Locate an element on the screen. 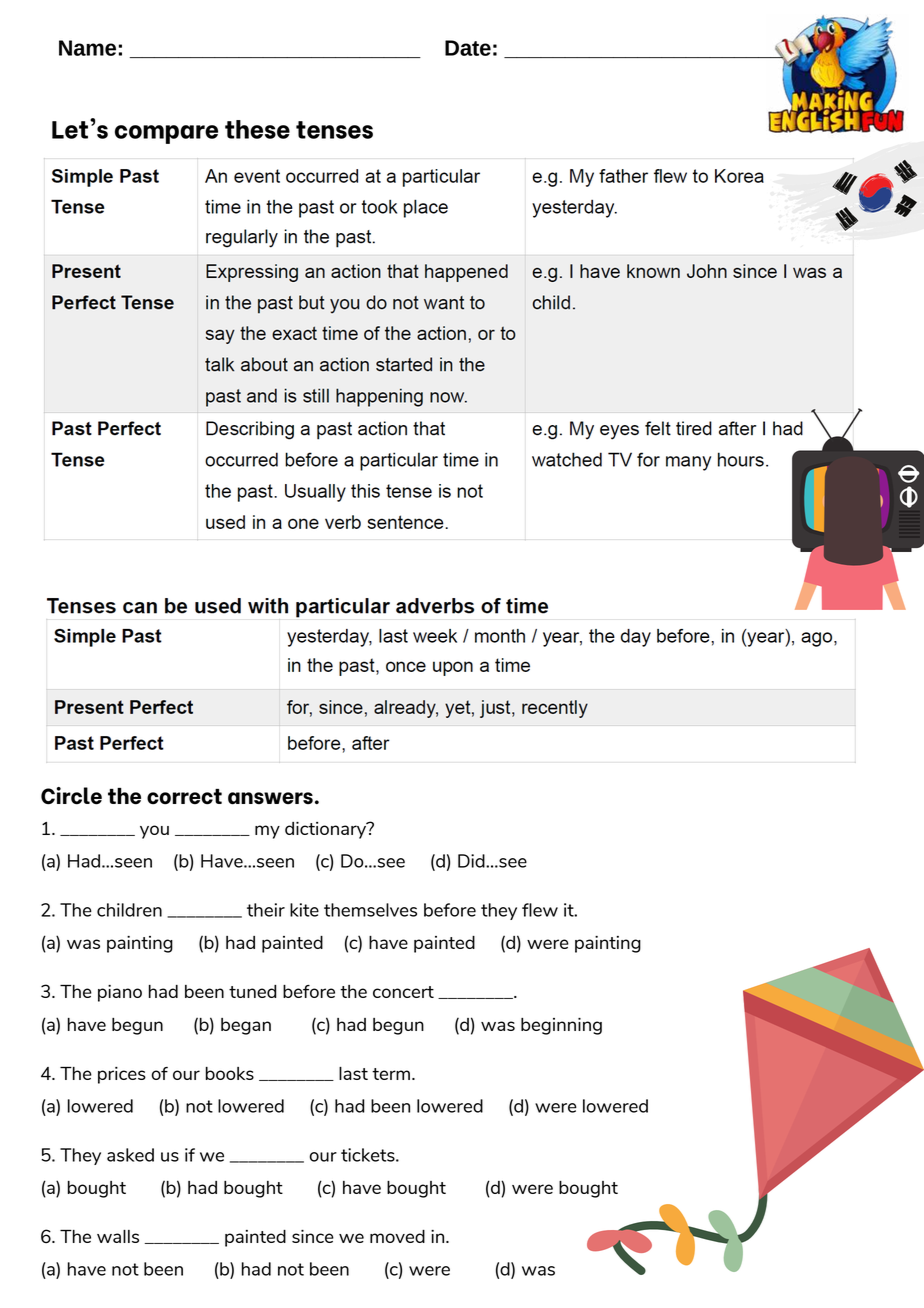 The image size is (924, 1308). moved is located at coordinates (397, 1236).
